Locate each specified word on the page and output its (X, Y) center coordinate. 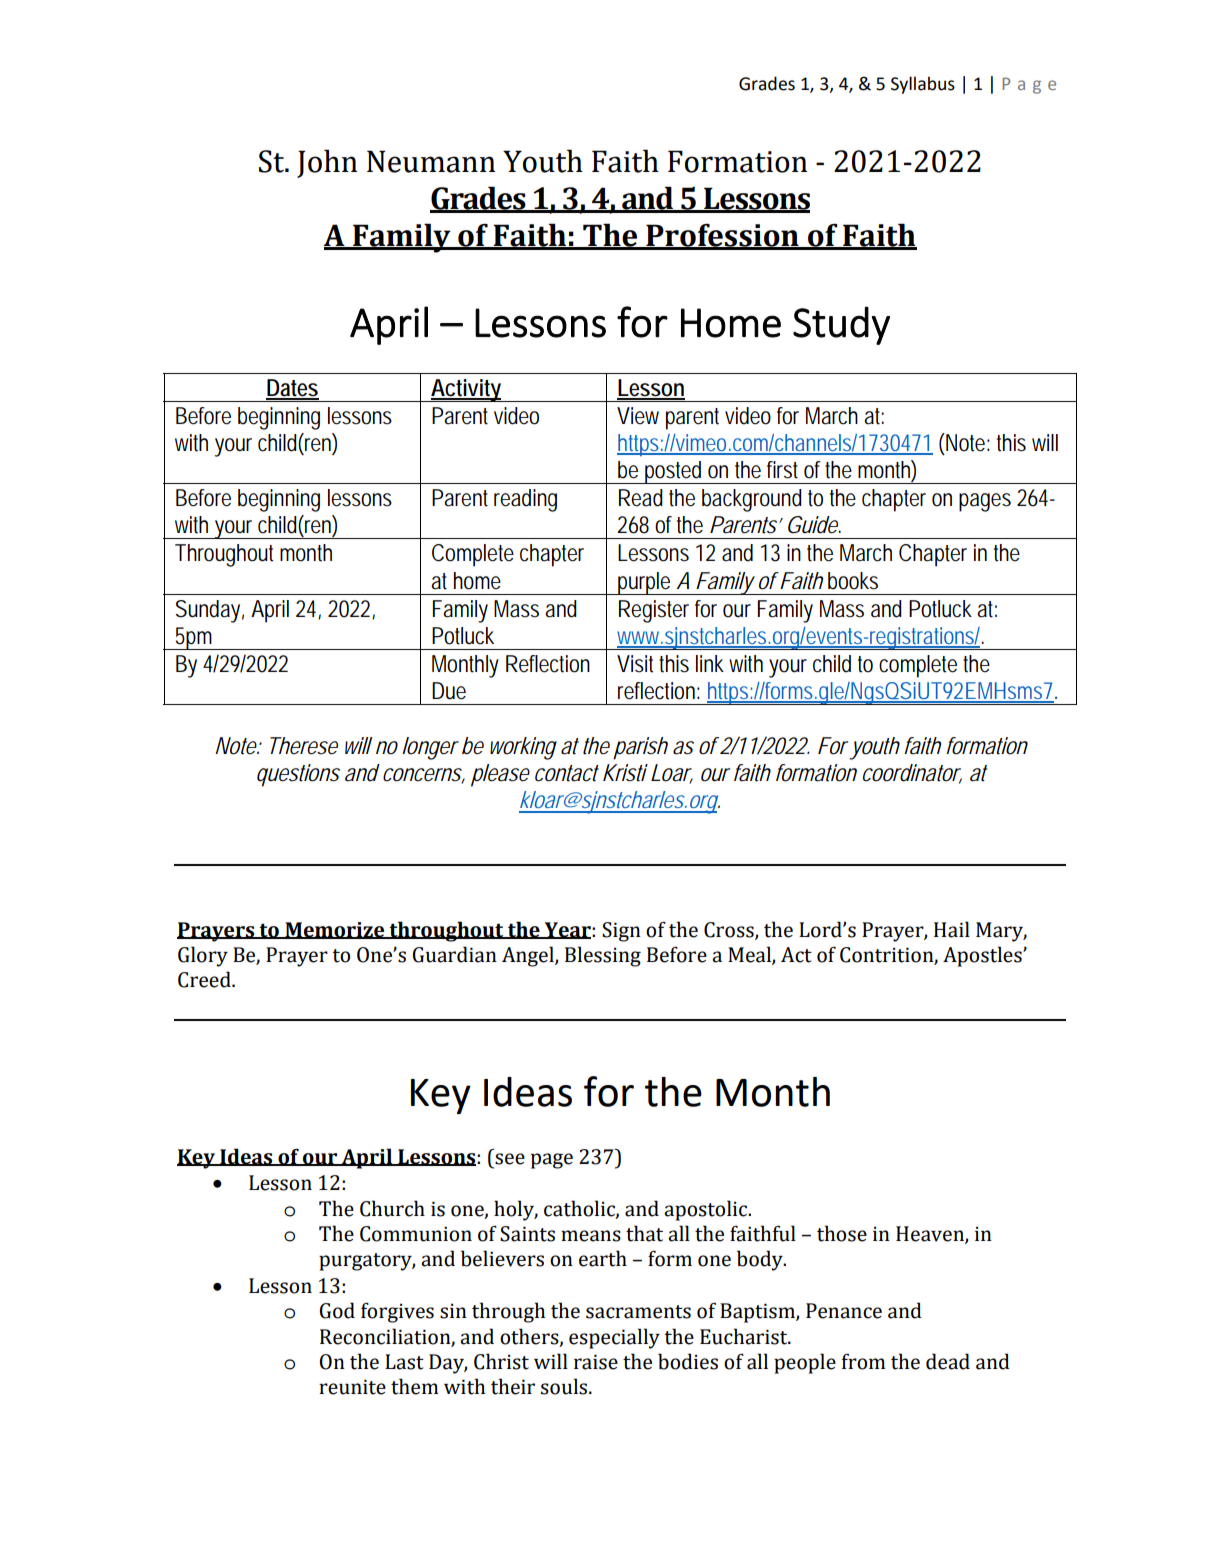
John (327, 163)
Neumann (431, 161)
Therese (304, 746)
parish (640, 748)
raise (596, 1362)
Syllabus (923, 85)
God (337, 1310)
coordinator (912, 774)
